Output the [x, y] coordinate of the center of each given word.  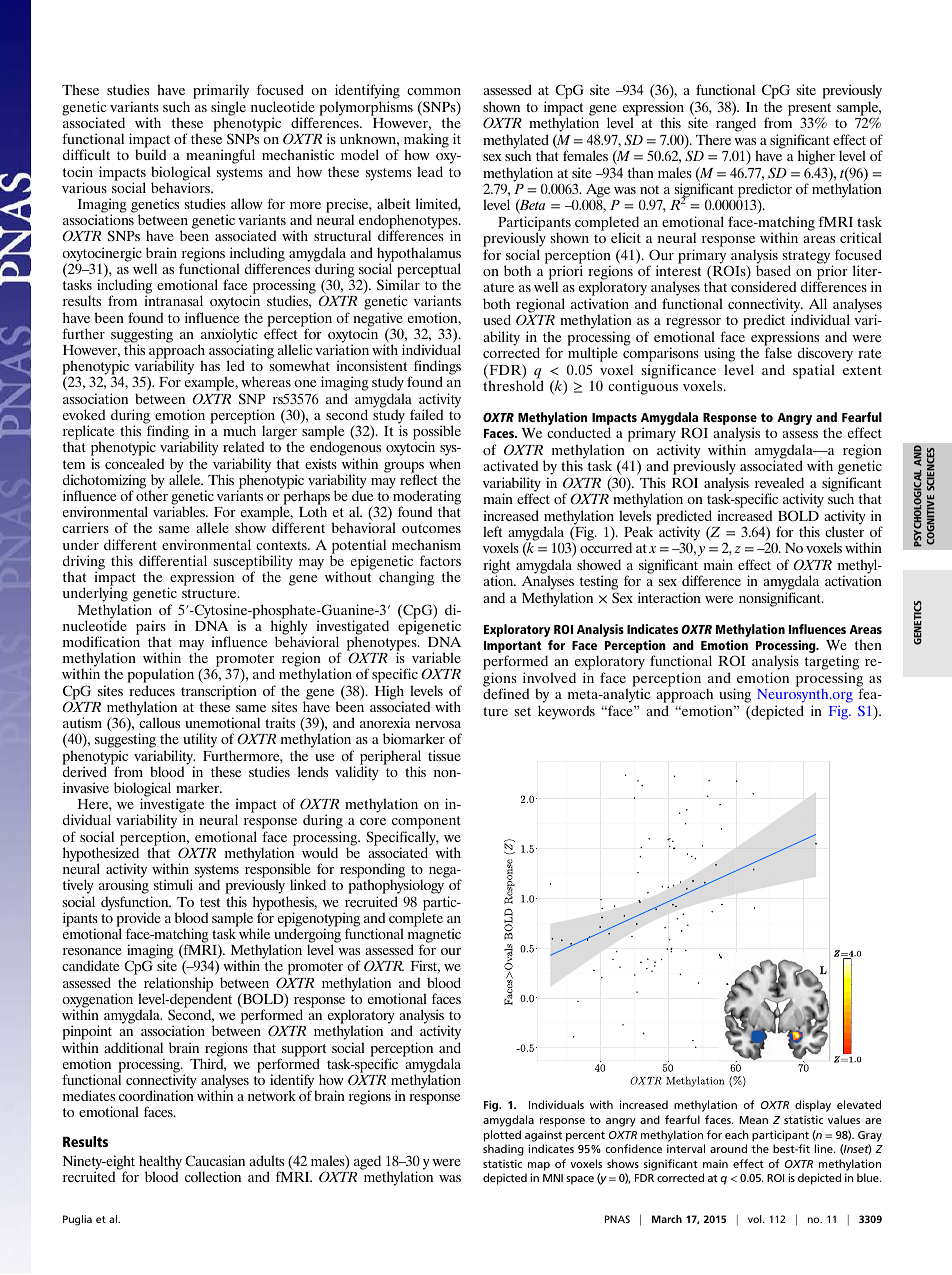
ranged [736, 124]
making [426, 141]
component [426, 824]
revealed [779, 482]
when [445, 463]
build [150, 154]
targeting [832, 664]
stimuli [173, 884]
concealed [134, 463]
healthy [160, 1163]
